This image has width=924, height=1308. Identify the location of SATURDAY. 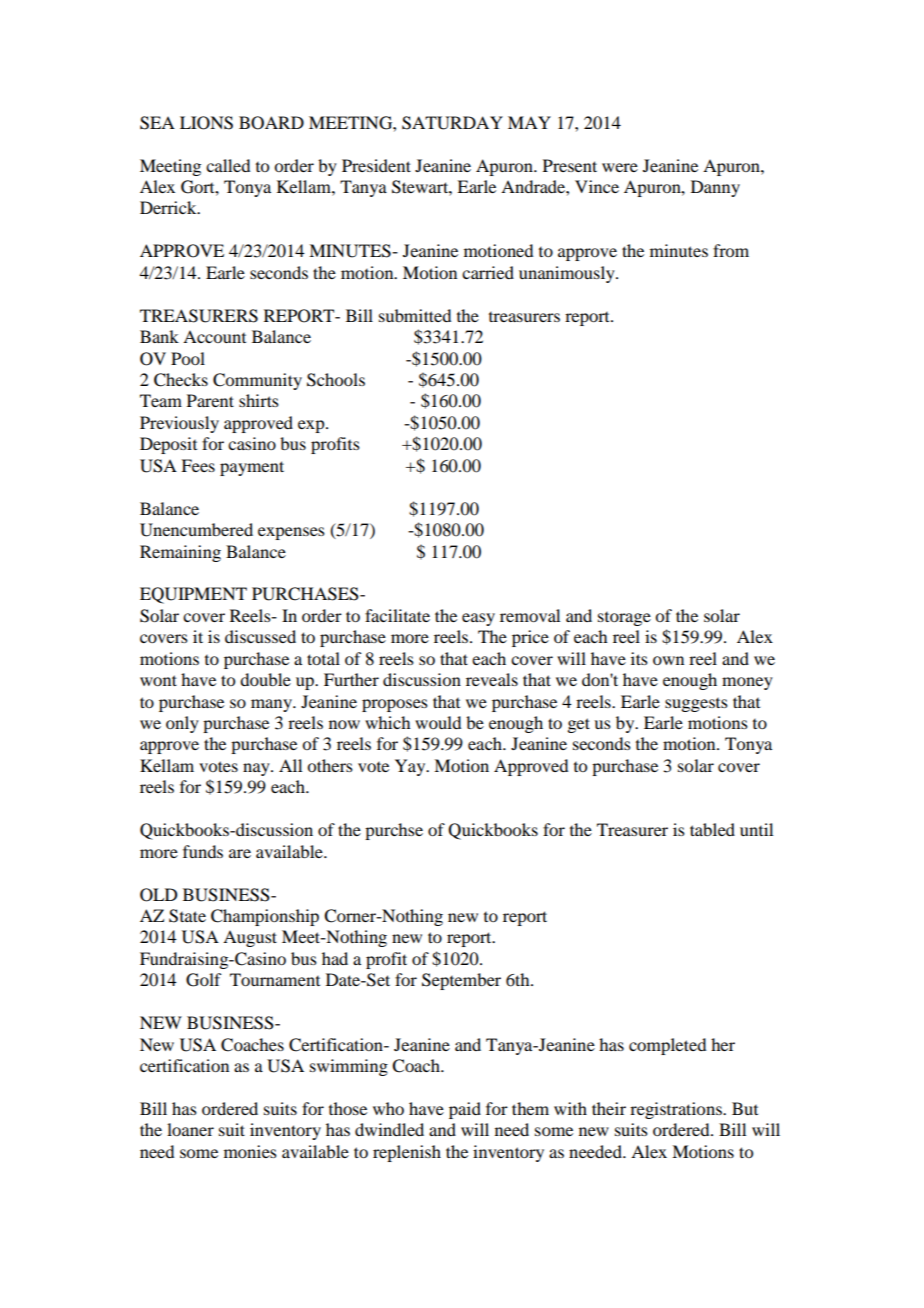
(452, 123).
